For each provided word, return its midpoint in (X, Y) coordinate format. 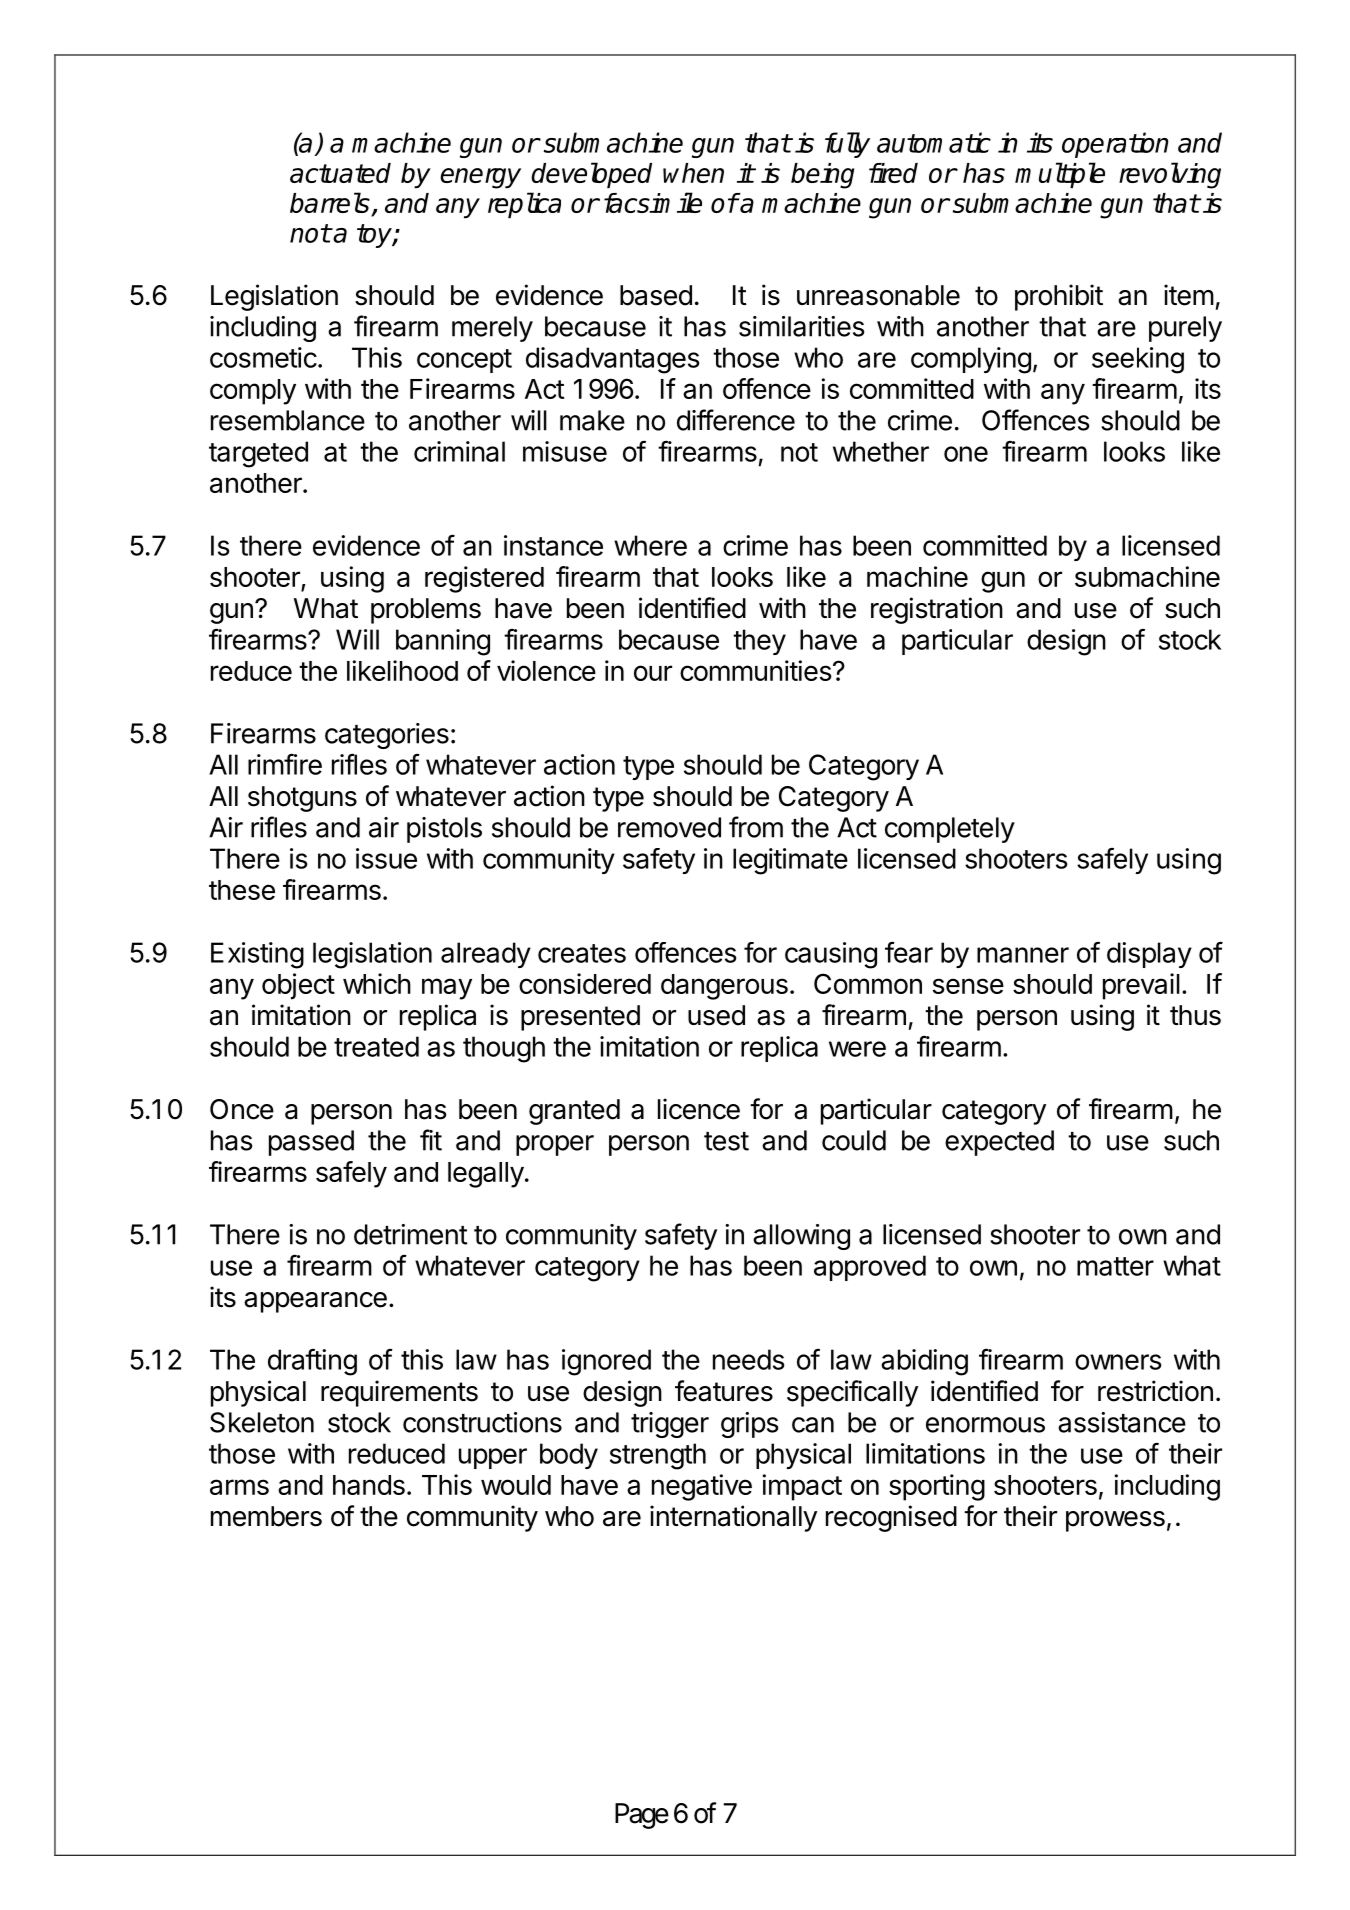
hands (369, 1485)
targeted (258, 454)
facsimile (653, 202)
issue (386, 858)
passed (311, 1143)
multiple (1060, 175)
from (756, 827)
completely (950, 830)
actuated (340, 173)
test (726, 1141)
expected (999, 1143)
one (966, 454)
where (650, 545)
